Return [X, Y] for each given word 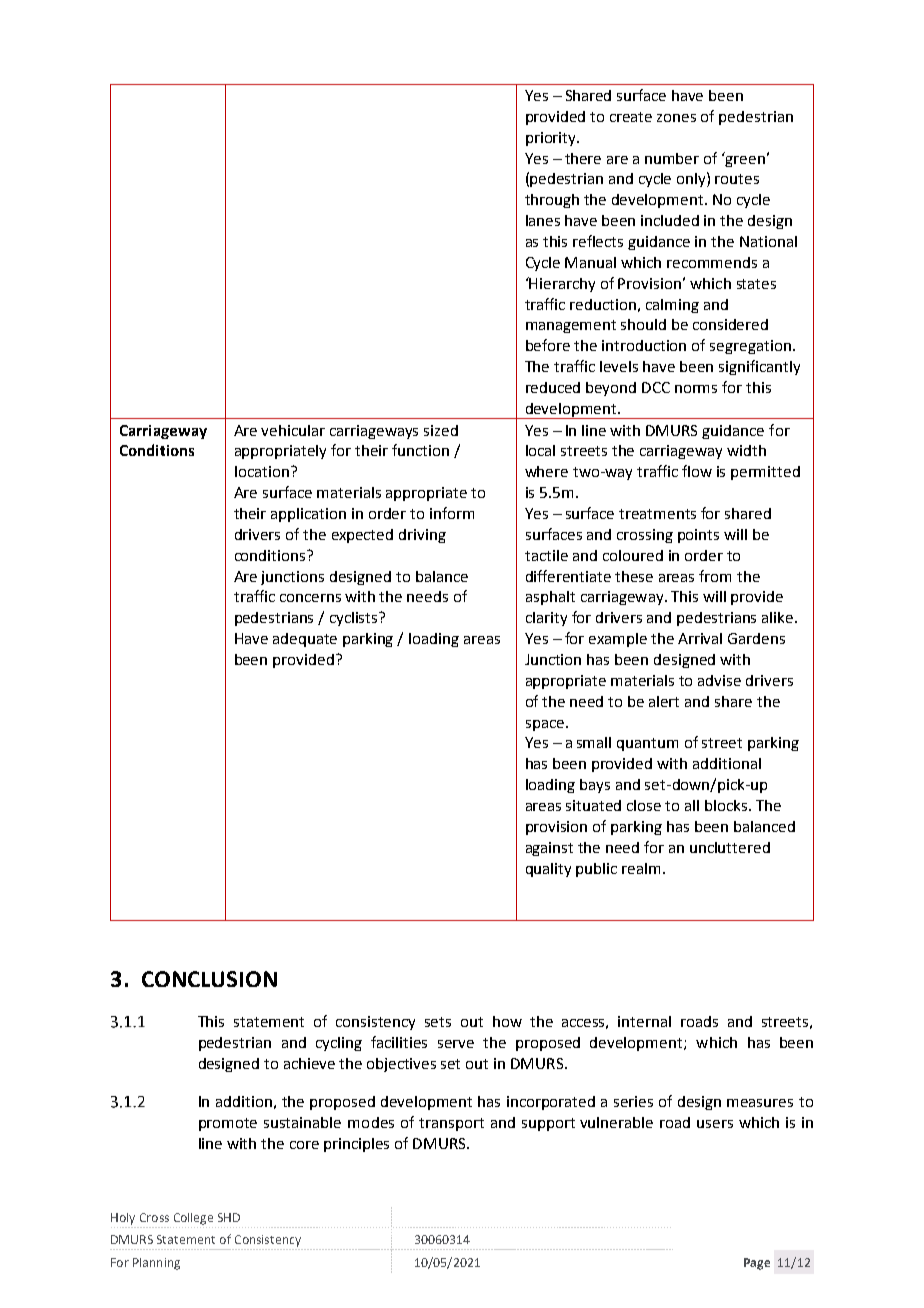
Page [757, 1264]
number [672, 158]
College [193, 1219]
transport [451, 1124]
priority [552, 139]
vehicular [293, 430]
